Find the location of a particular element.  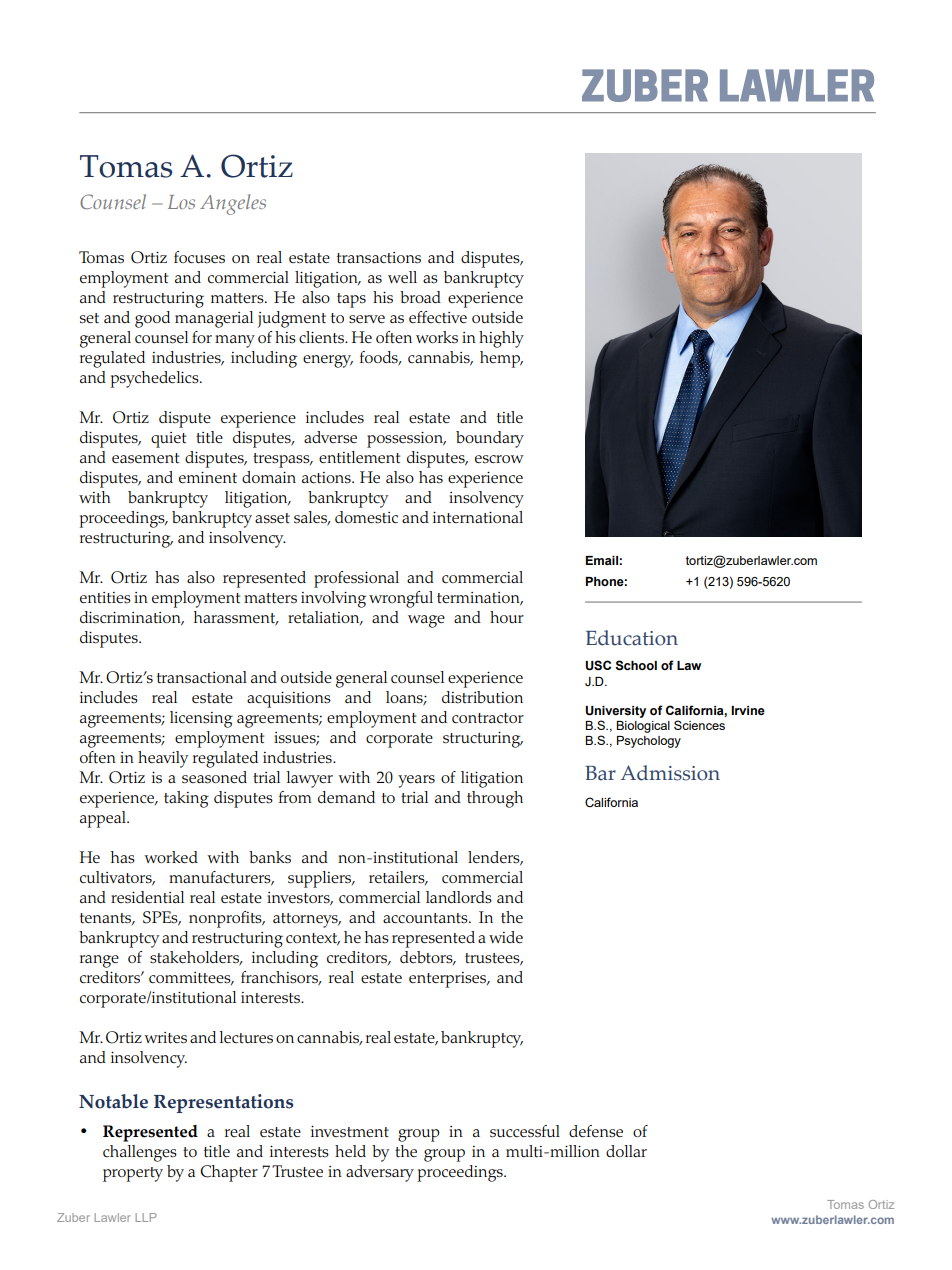

escrow is located at coordinates (499, 459).
